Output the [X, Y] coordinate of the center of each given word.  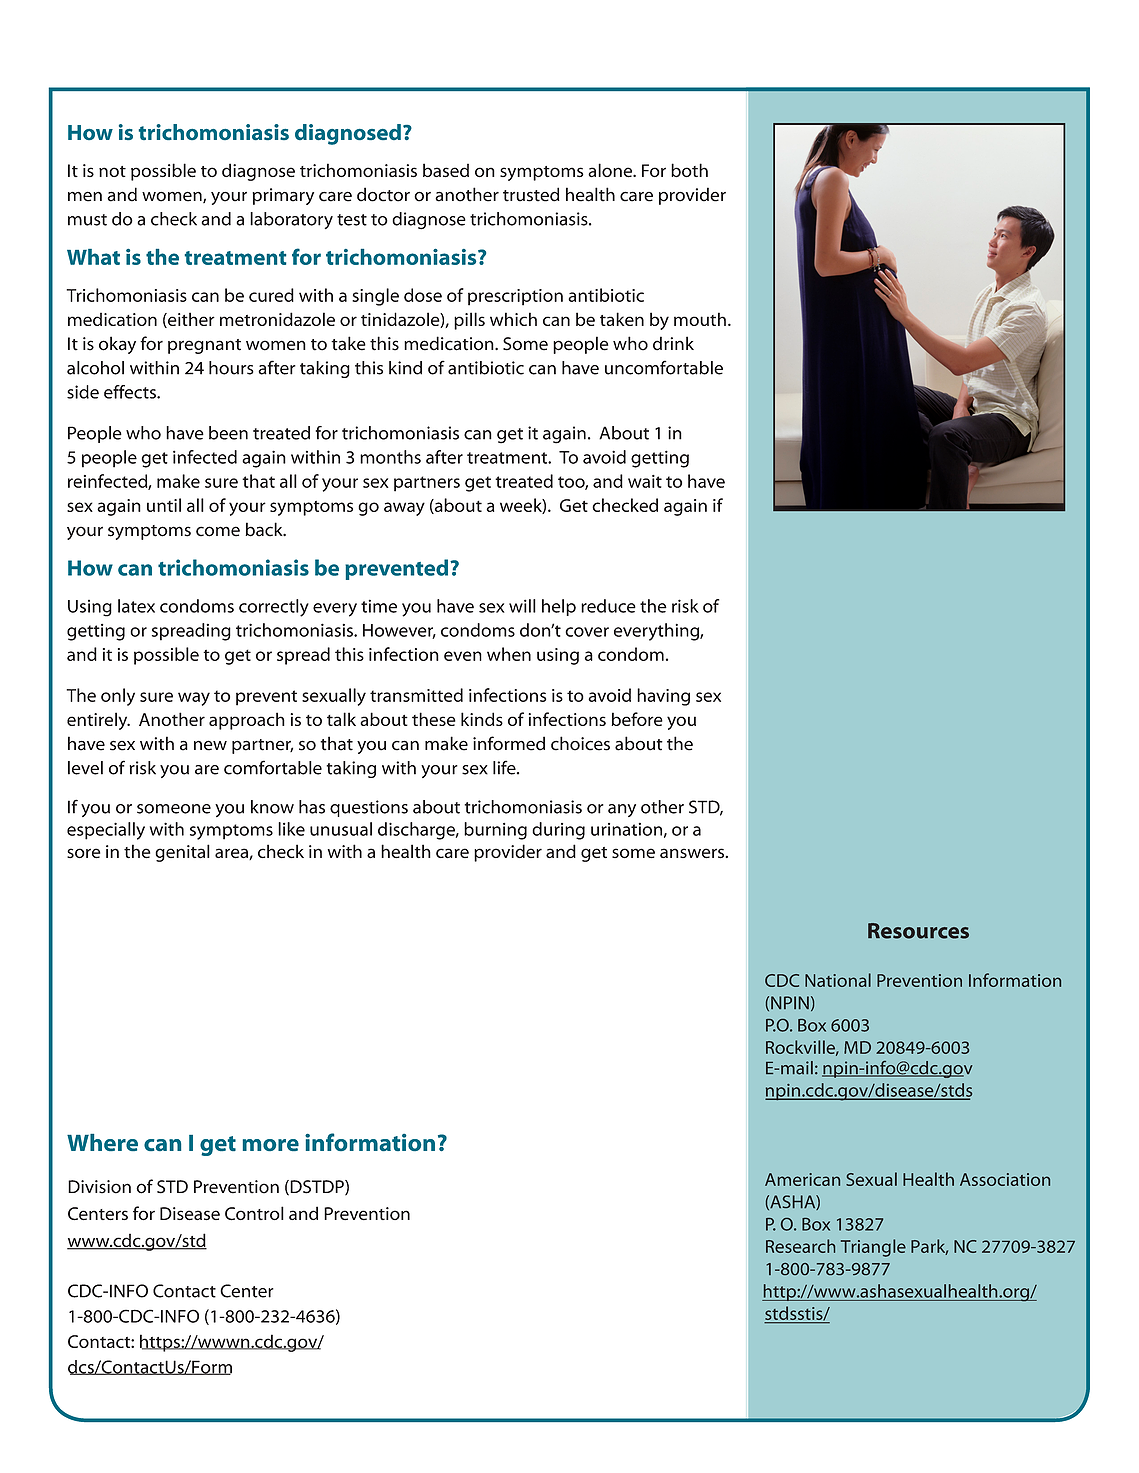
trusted [531, 194]
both [689, 170]
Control [254, 1213]
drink [673, 343]
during [558, 831]
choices [580, 743]
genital [182, 853]
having [663, 697]
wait [645, 481]
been [228, 433]
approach [247, 721]
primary [283, 196]
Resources [918, 931]
